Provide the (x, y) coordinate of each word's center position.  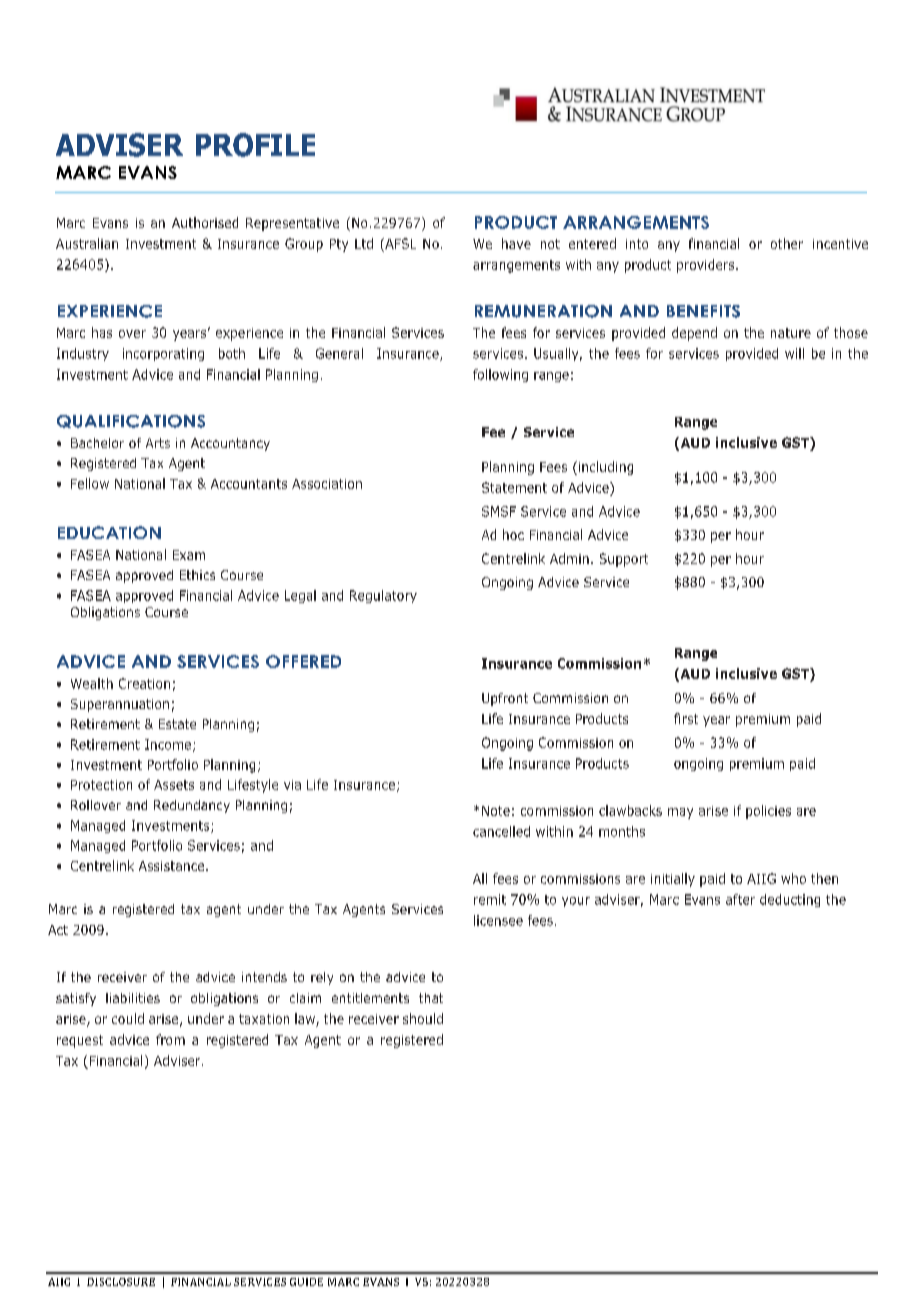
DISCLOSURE (121, 1282)
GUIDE (306, 1282)
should (423, 1018)
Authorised (205, 222)
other (787, 243)
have (516, 243)
